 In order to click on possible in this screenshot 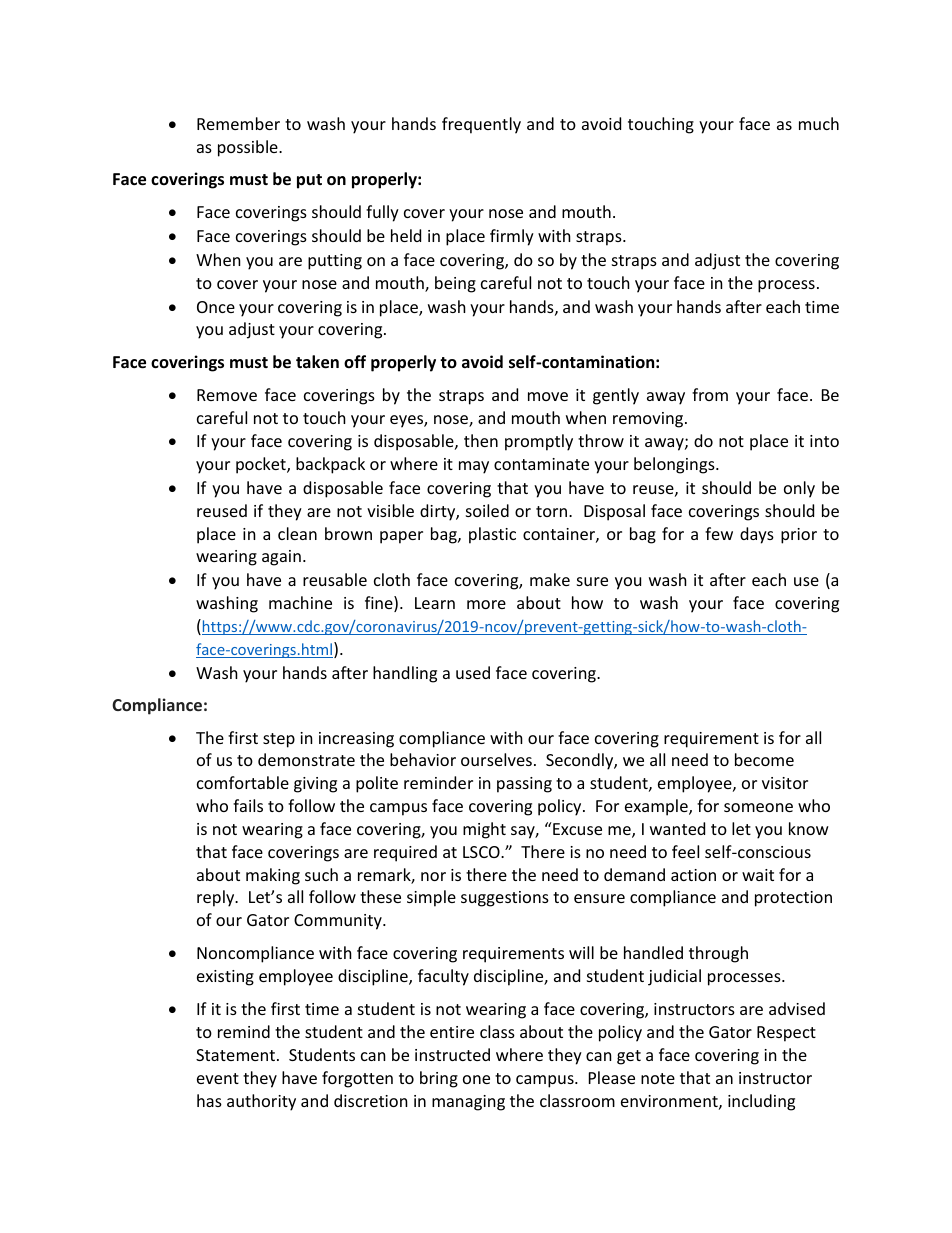, I will do `click(249, 148)`.
